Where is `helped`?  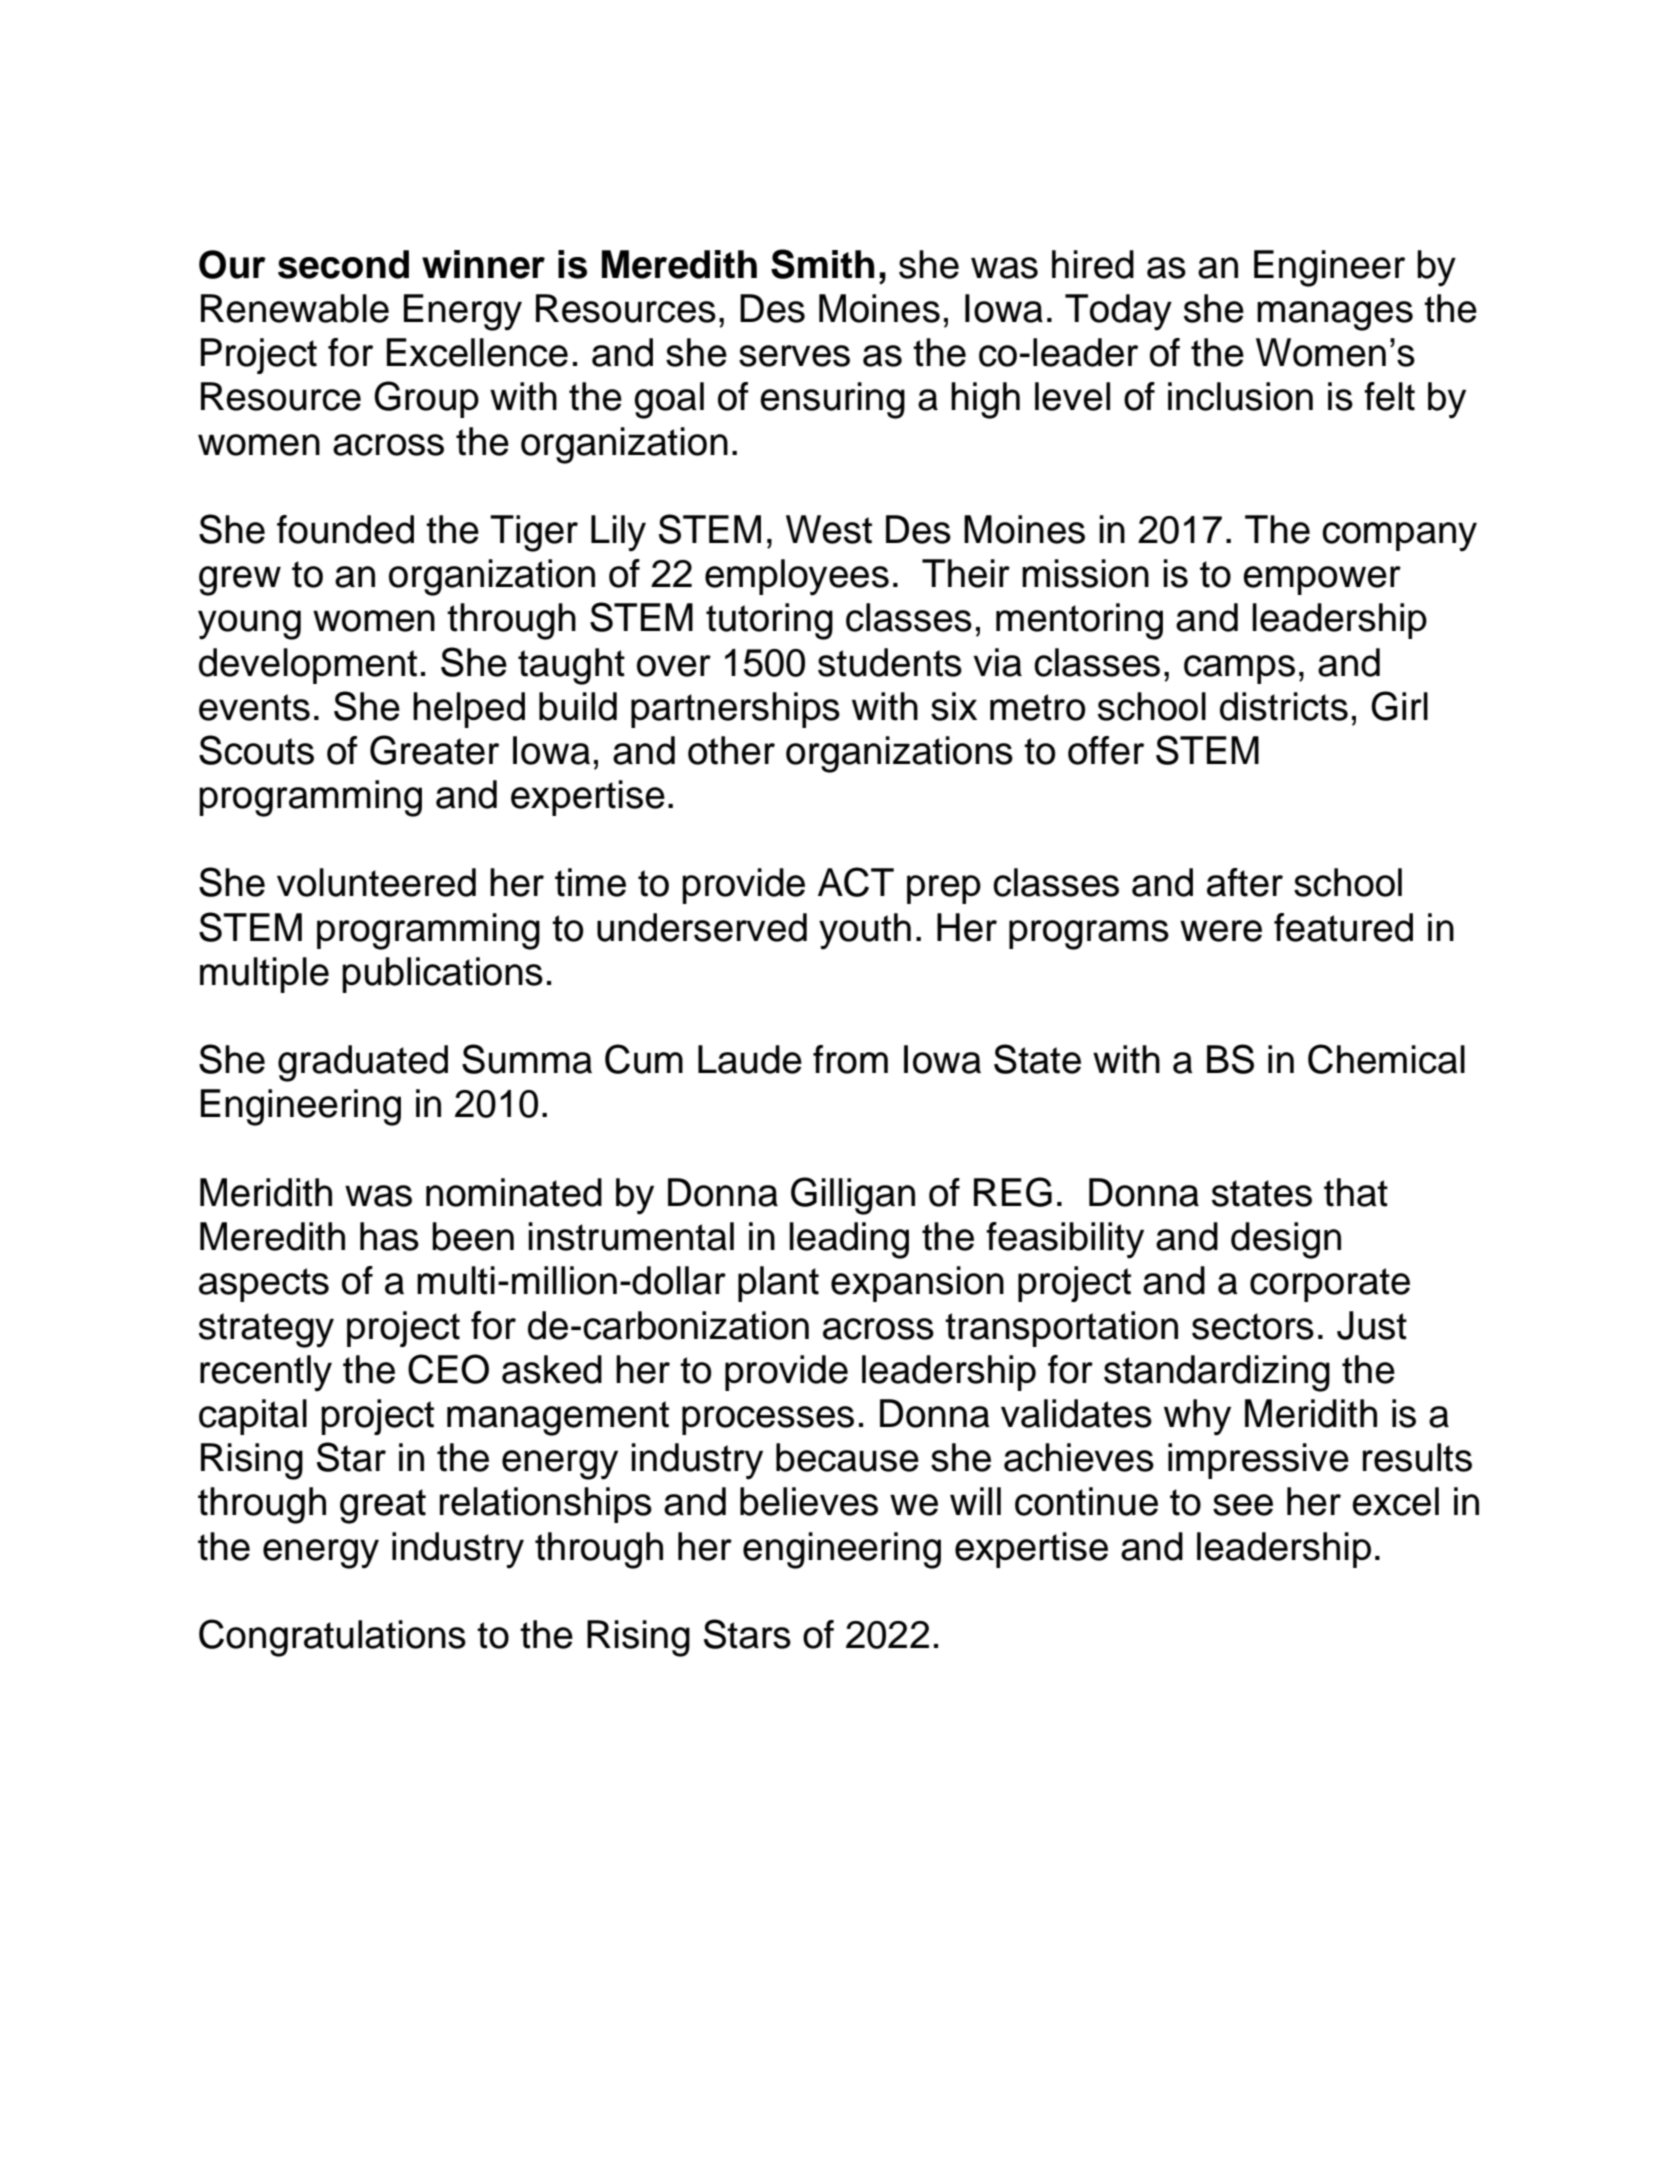
helped is located at coordinates (469, 710).
